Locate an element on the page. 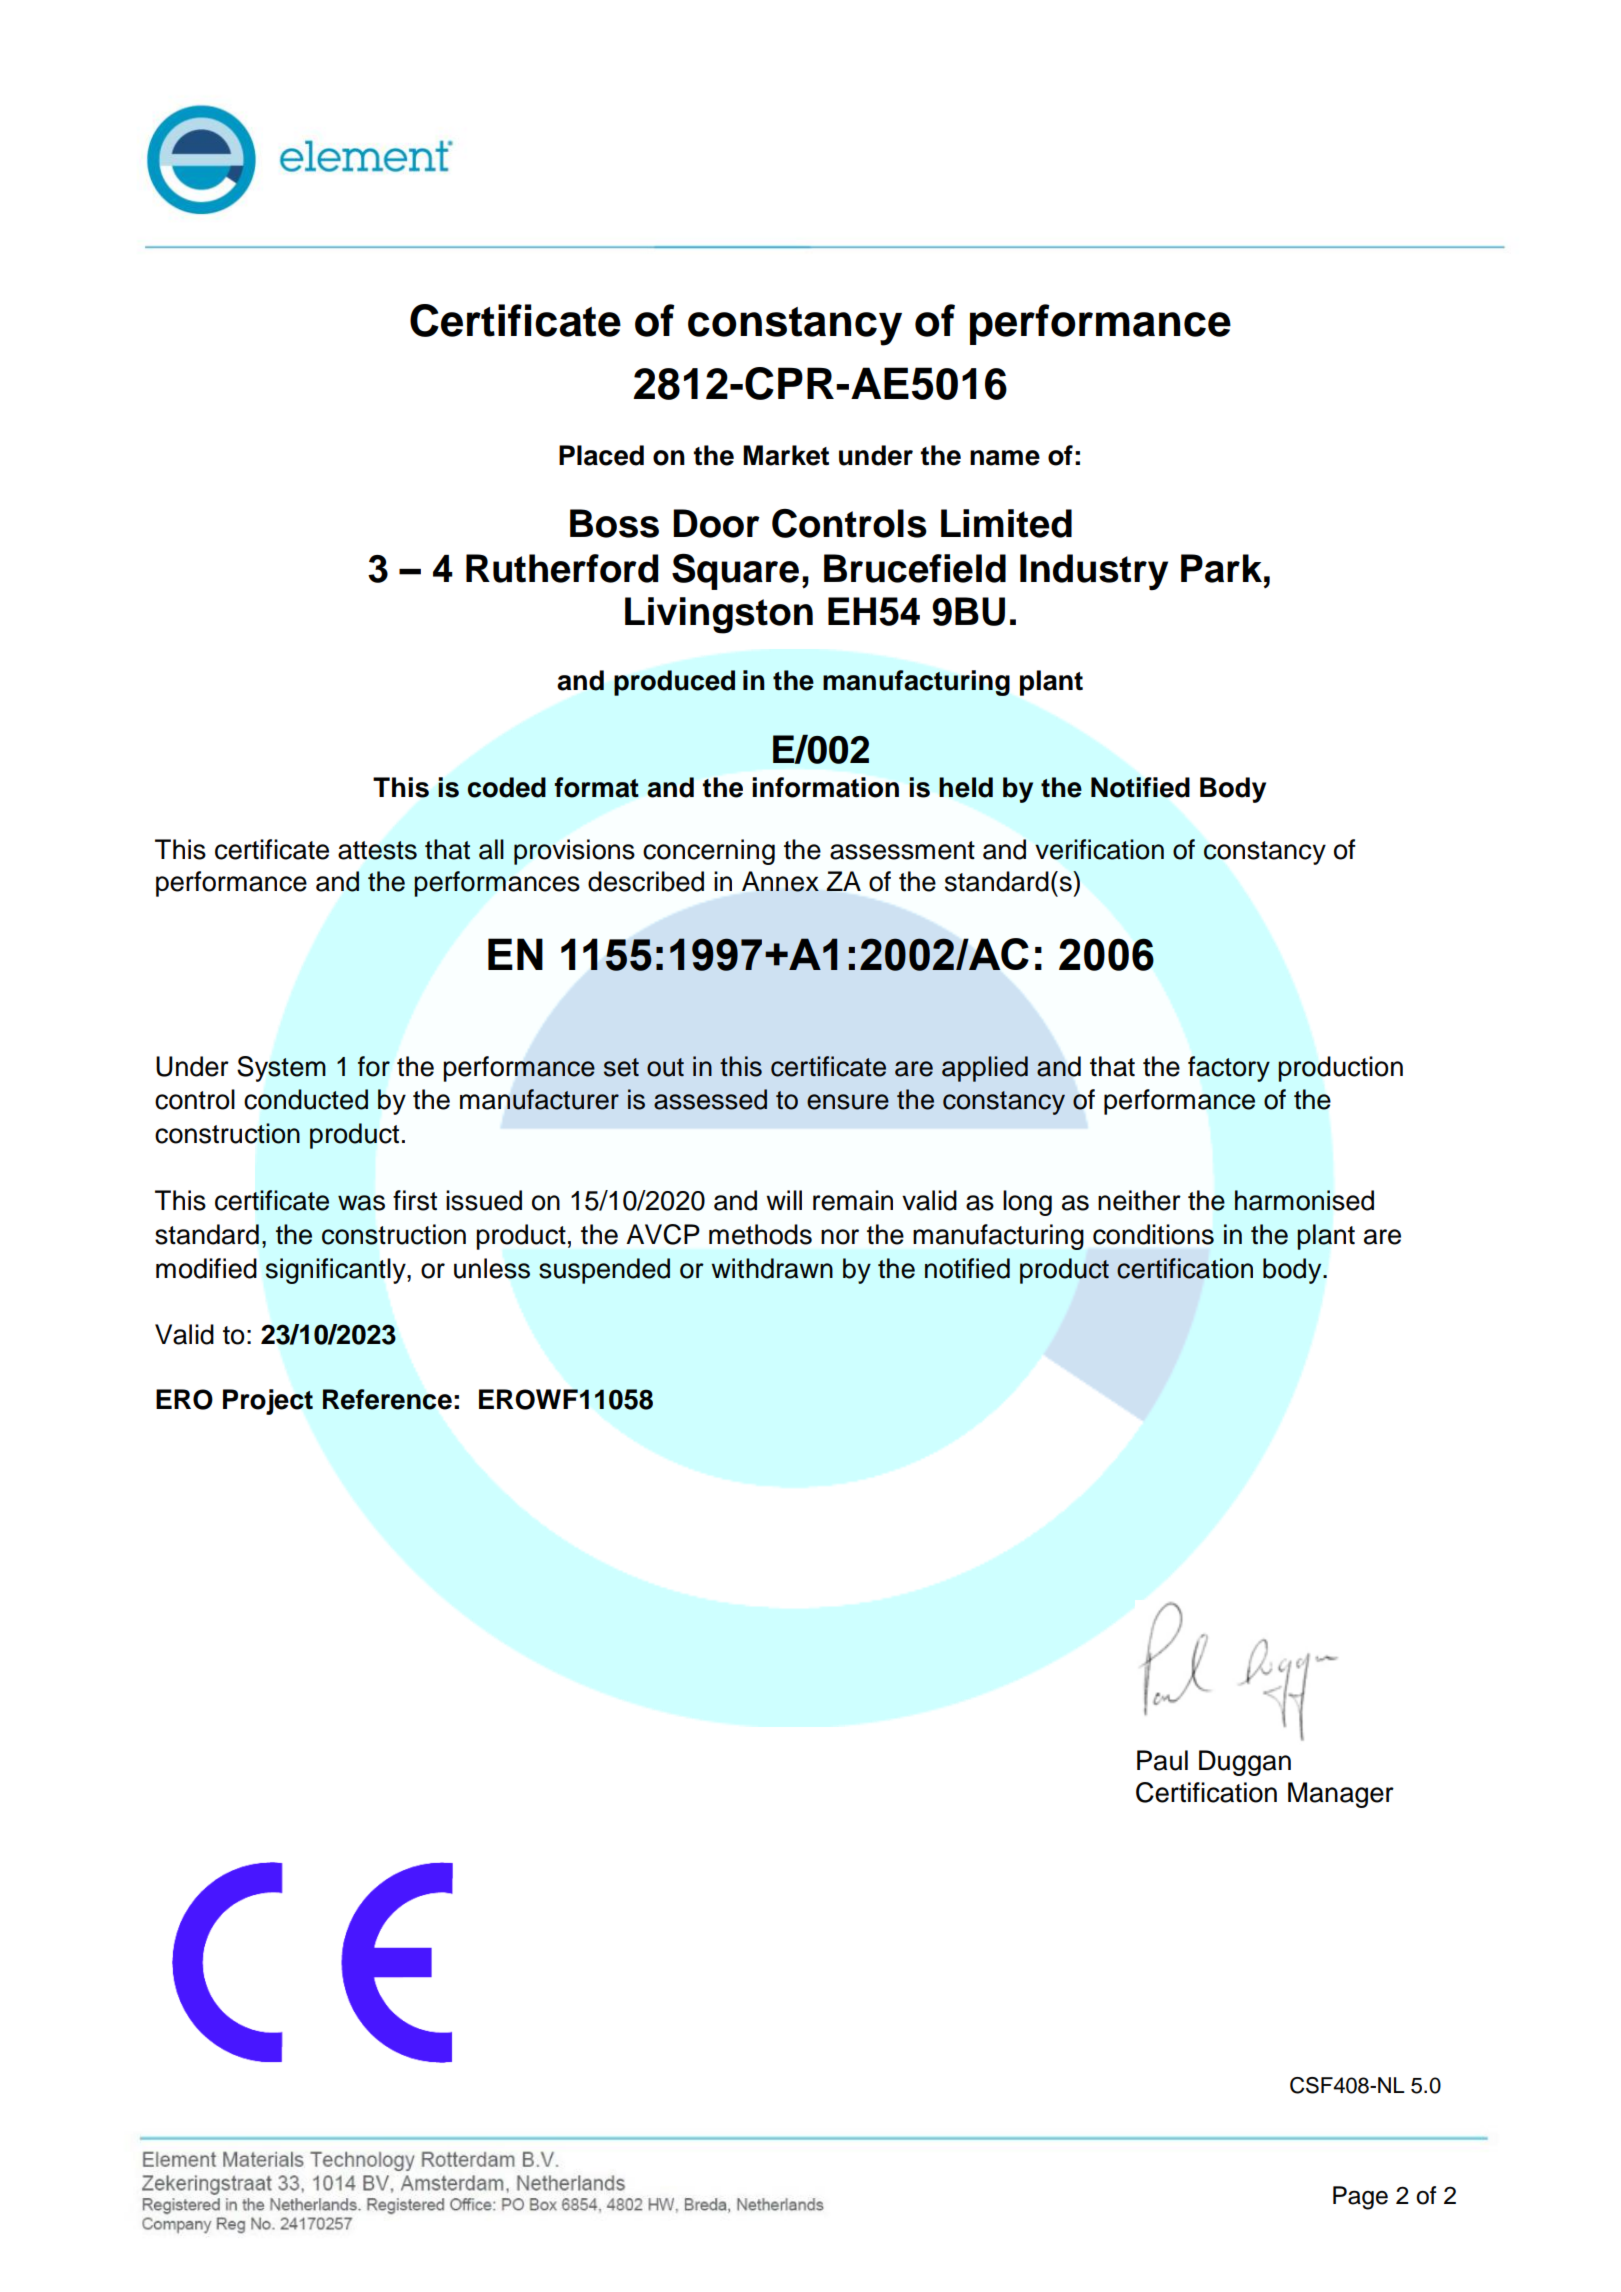  Duggan is located at coordinates (1245, 1763).
